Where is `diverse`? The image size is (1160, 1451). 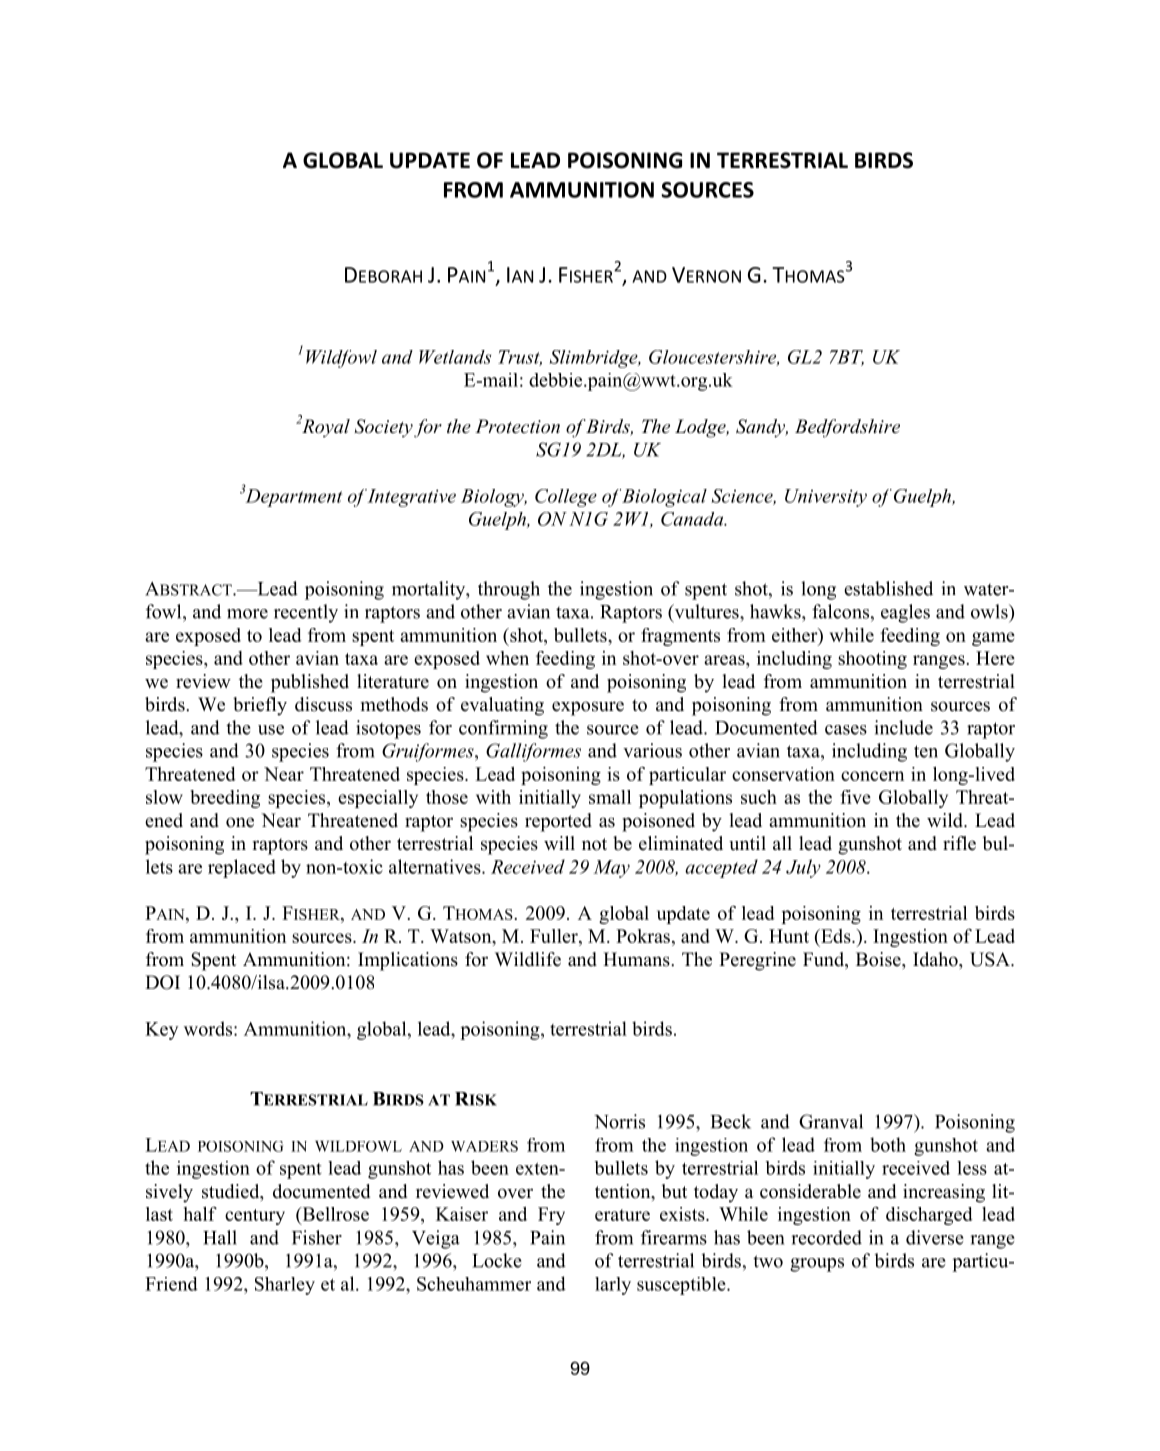
diverse is located at coordinates (935, 1237).
